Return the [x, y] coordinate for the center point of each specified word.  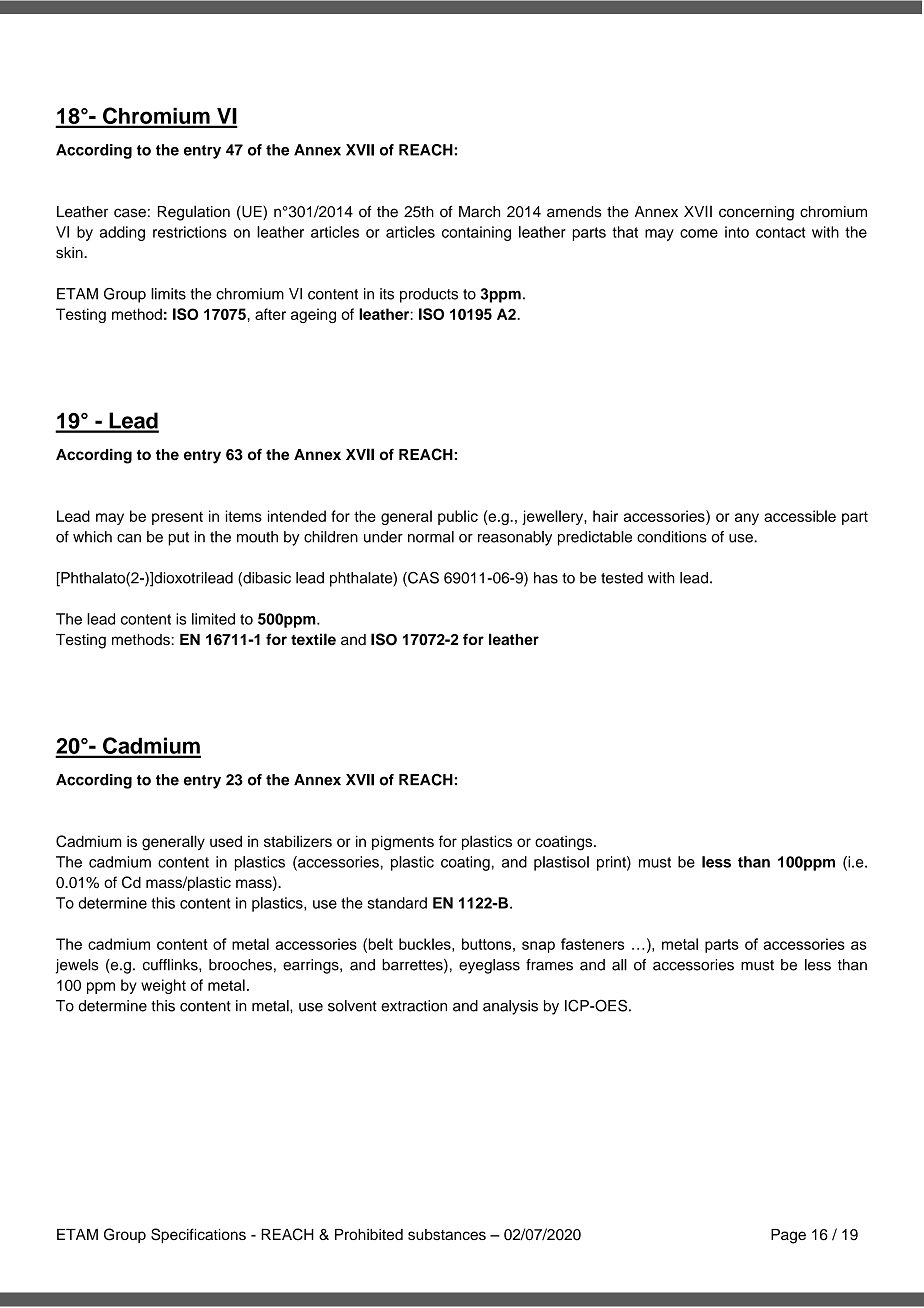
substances [447, 1234]
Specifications [198, 1235]
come [699, 233]
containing [476, 233]
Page [788, 1236]
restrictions [190, 232]
